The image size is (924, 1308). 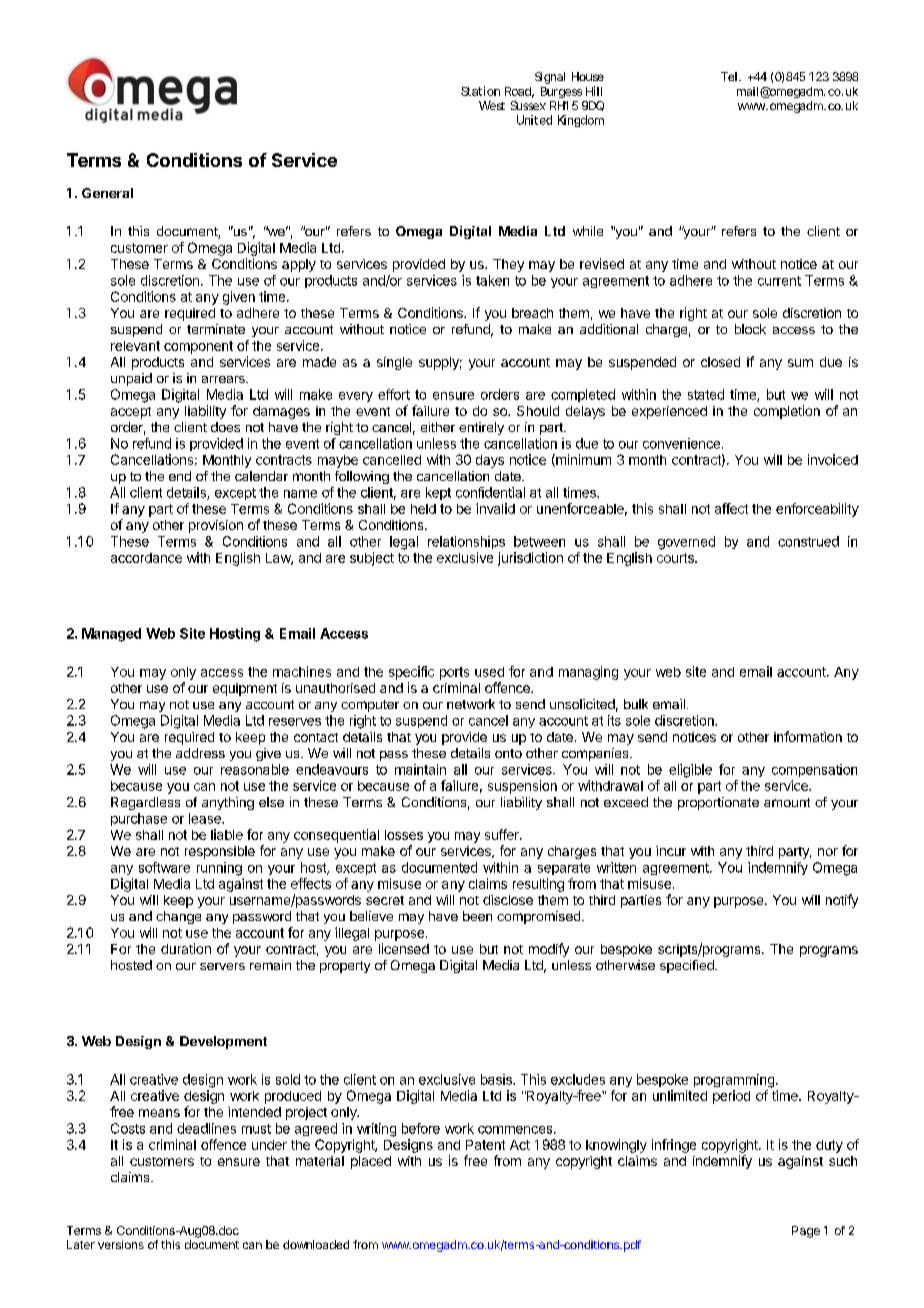 What do you see at coordinates (808, 736) in the document?
I see `information` at bounding box center [808, 736].
